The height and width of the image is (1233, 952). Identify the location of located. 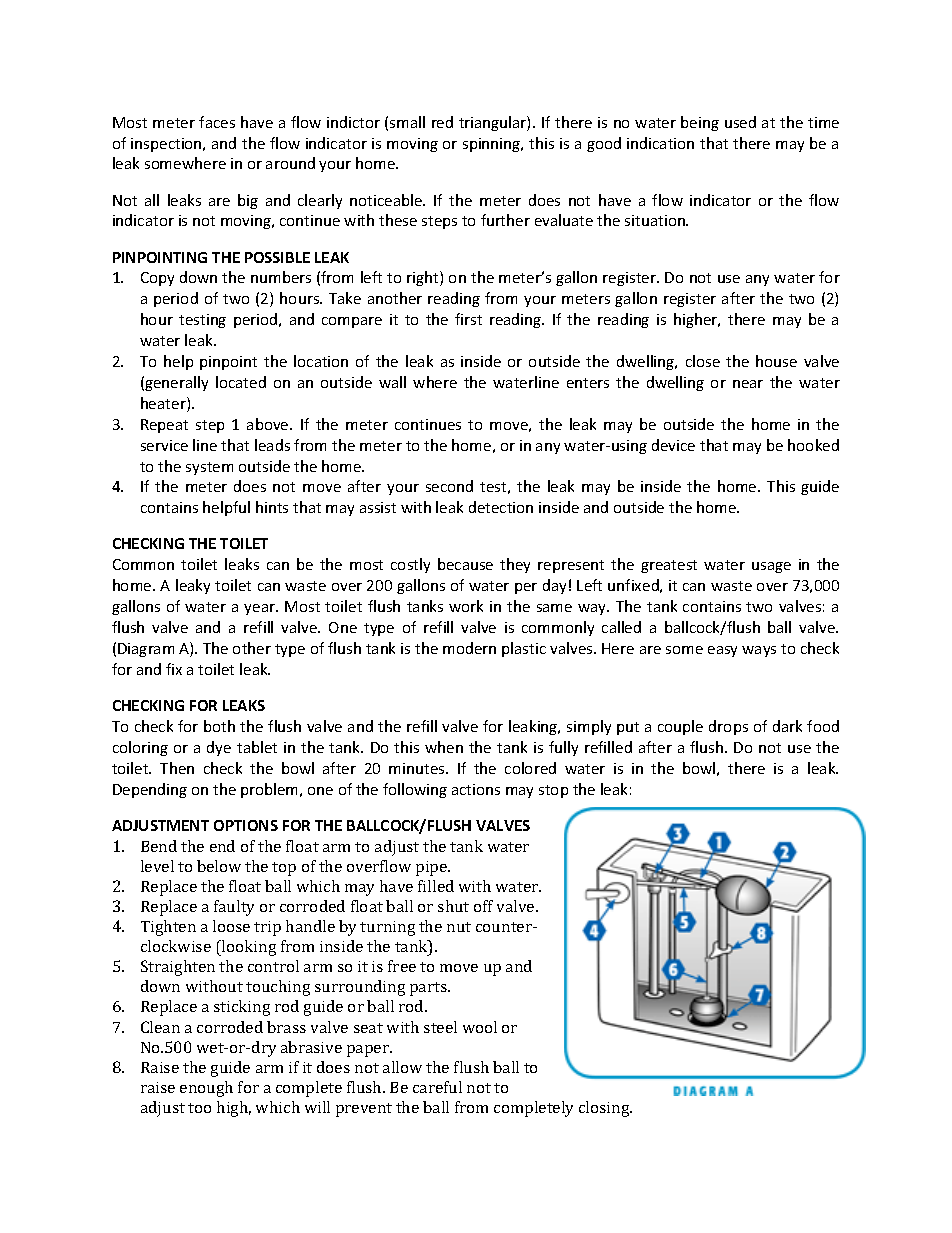
(241, 382).
